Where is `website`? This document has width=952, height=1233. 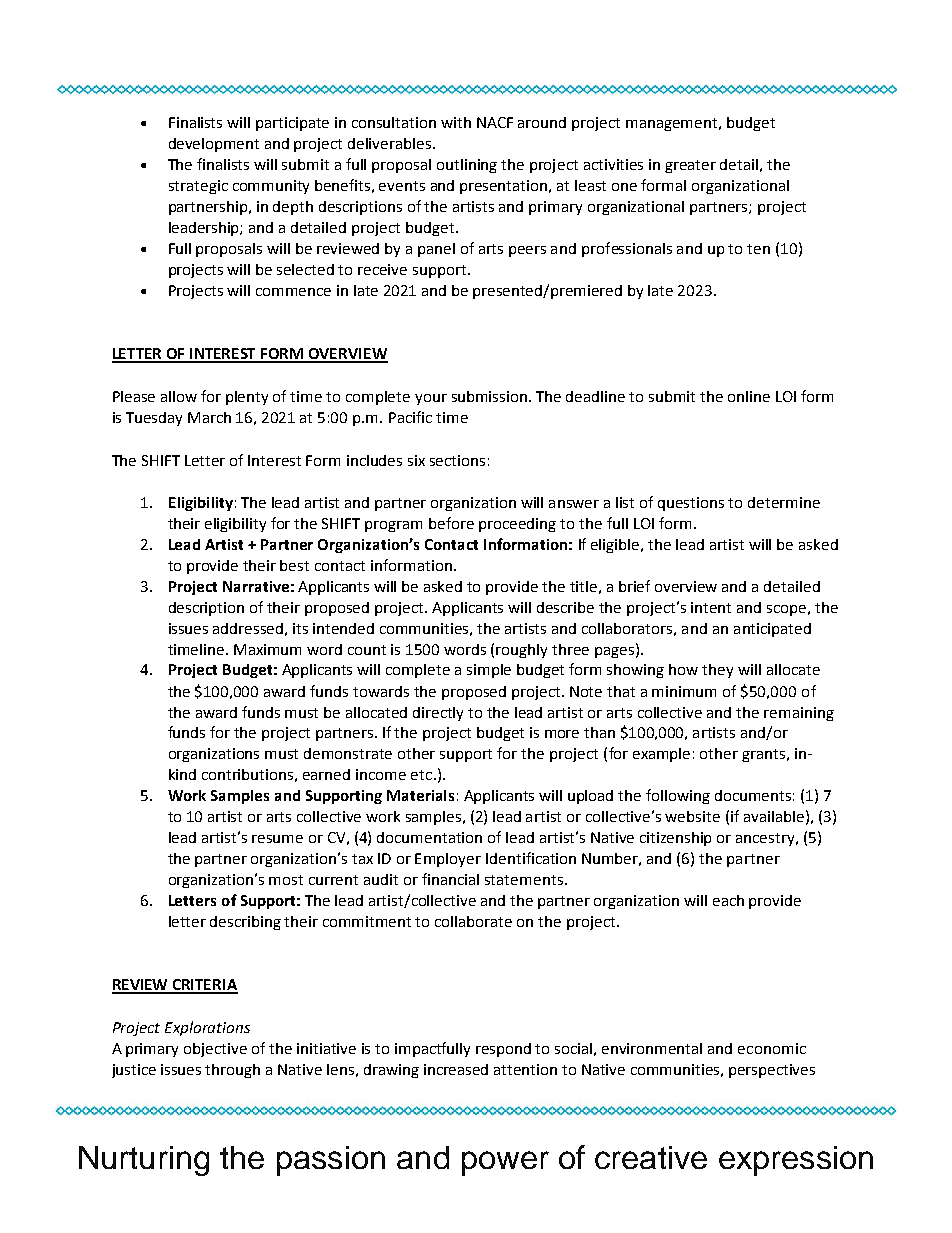
website is located at coordinates (692, 816).
